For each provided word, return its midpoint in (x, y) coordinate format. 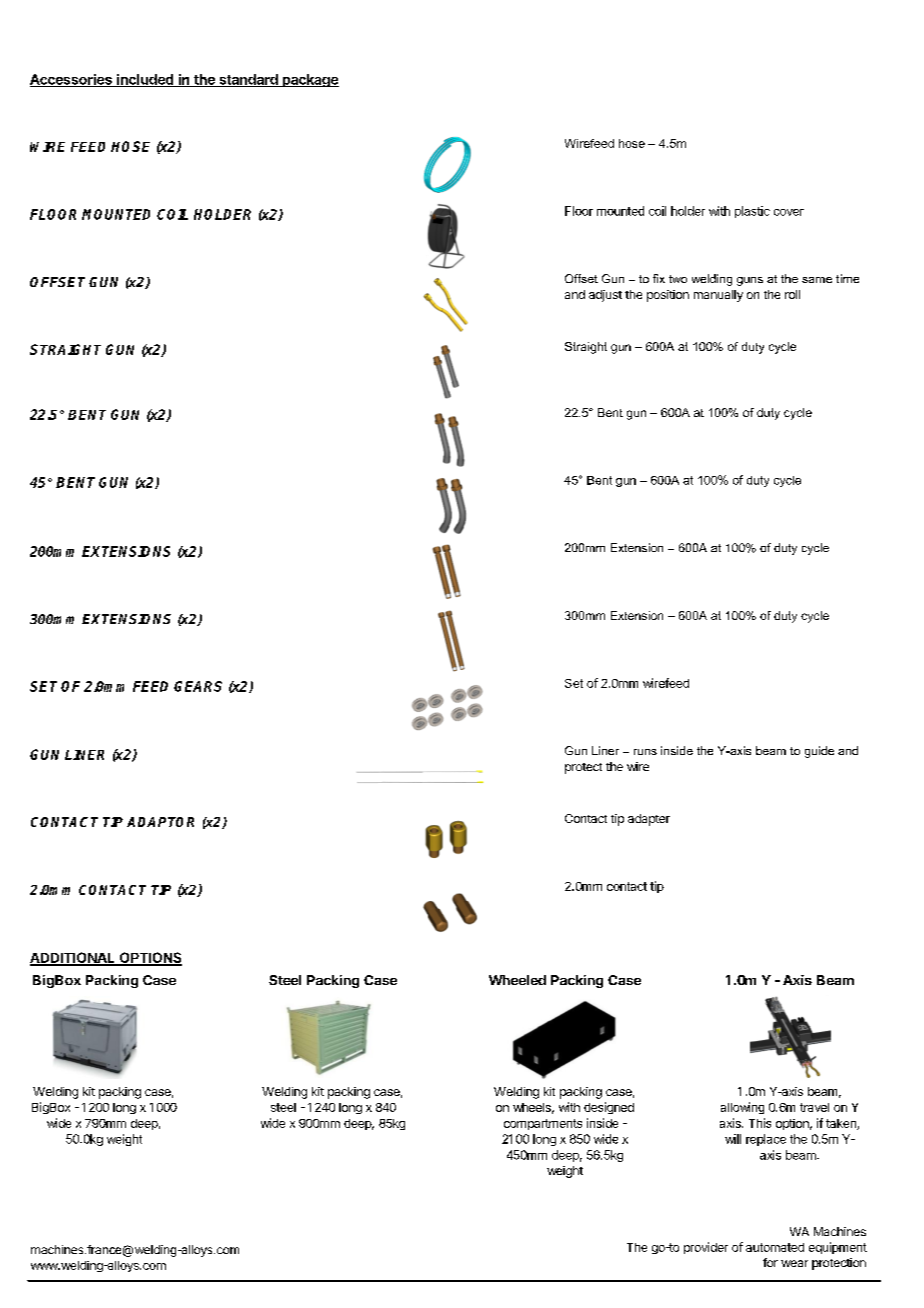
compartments (543, 1124)
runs (645, 752)
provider (706, 1248)
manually (718, 296)
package (309, 80)
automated (775, 1247)
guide (819, 752)
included (145, 80)
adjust (605, 296)
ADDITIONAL (74, 958)
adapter (649, 820)
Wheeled (517, 980)
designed (609, 1108)
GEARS (198, 686)
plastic (752, 212)
